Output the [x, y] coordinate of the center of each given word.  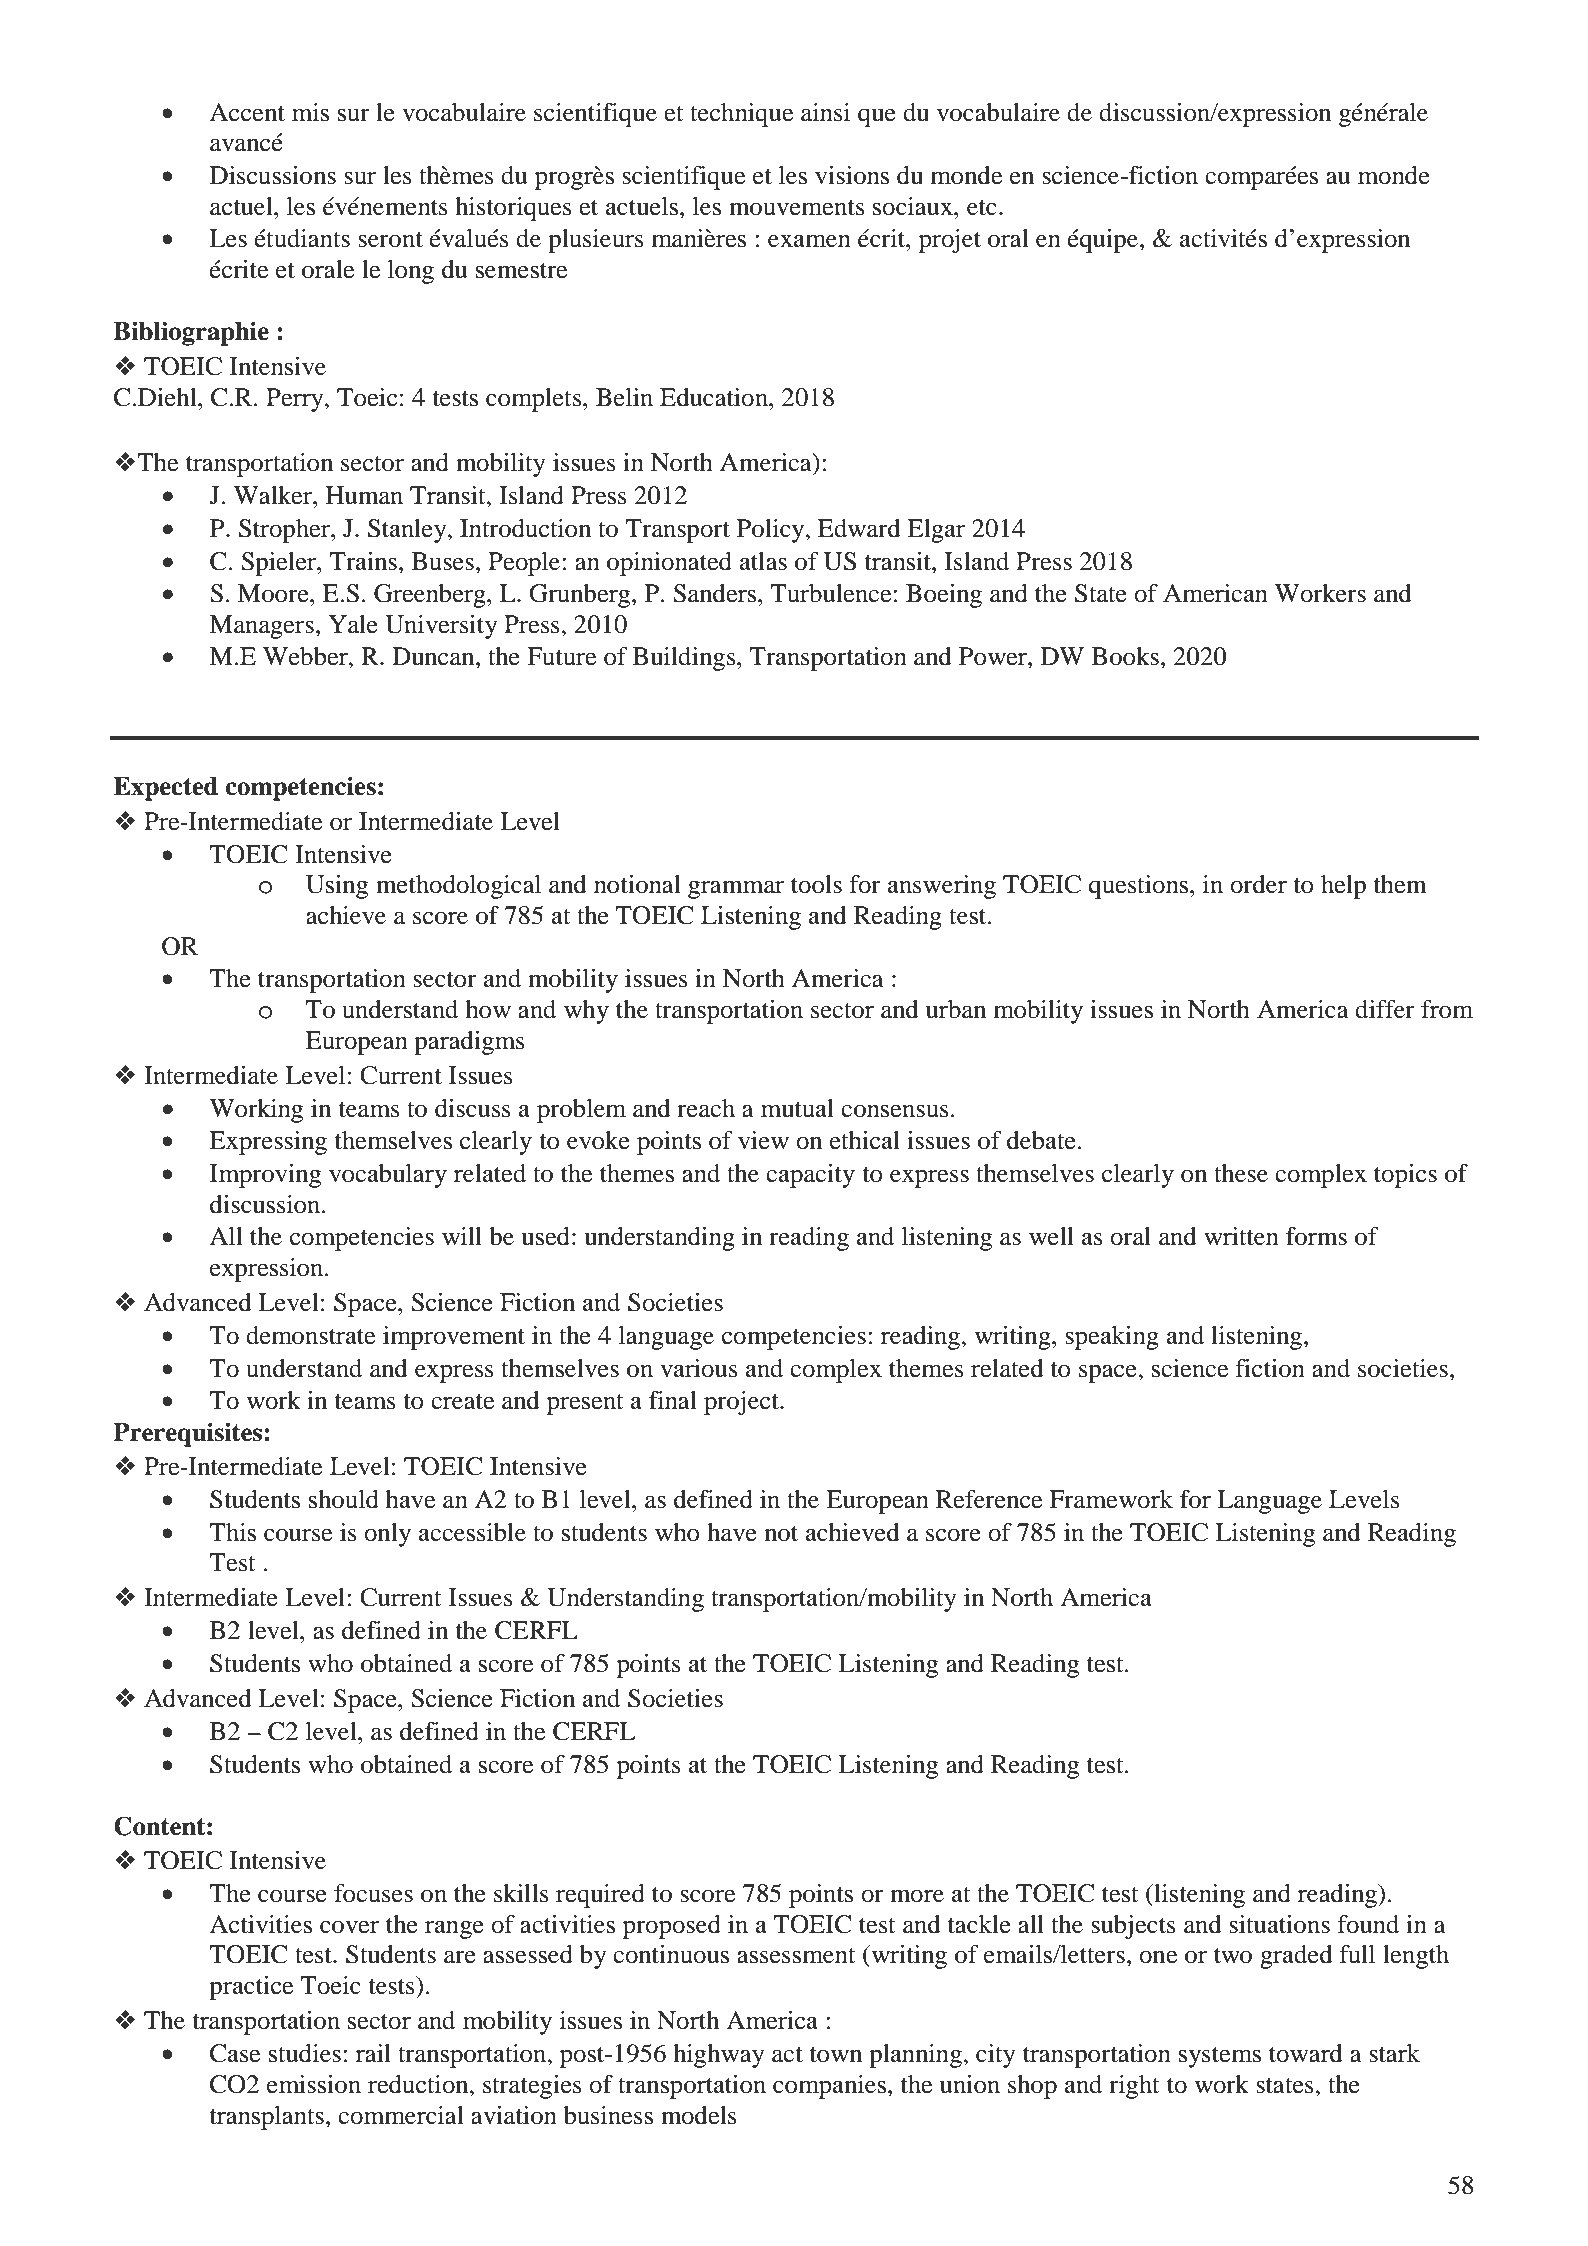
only [387, 1535]
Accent [247, 112]
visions [852, 175]
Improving [265, 1176]
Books [1125, 656]
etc [982, 208]
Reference [989, 1499]
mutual [797, 1108]
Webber [306, 656]
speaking [1112, 1338]
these [1241, 1173]
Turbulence [832, 593]
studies [305, 2053]
